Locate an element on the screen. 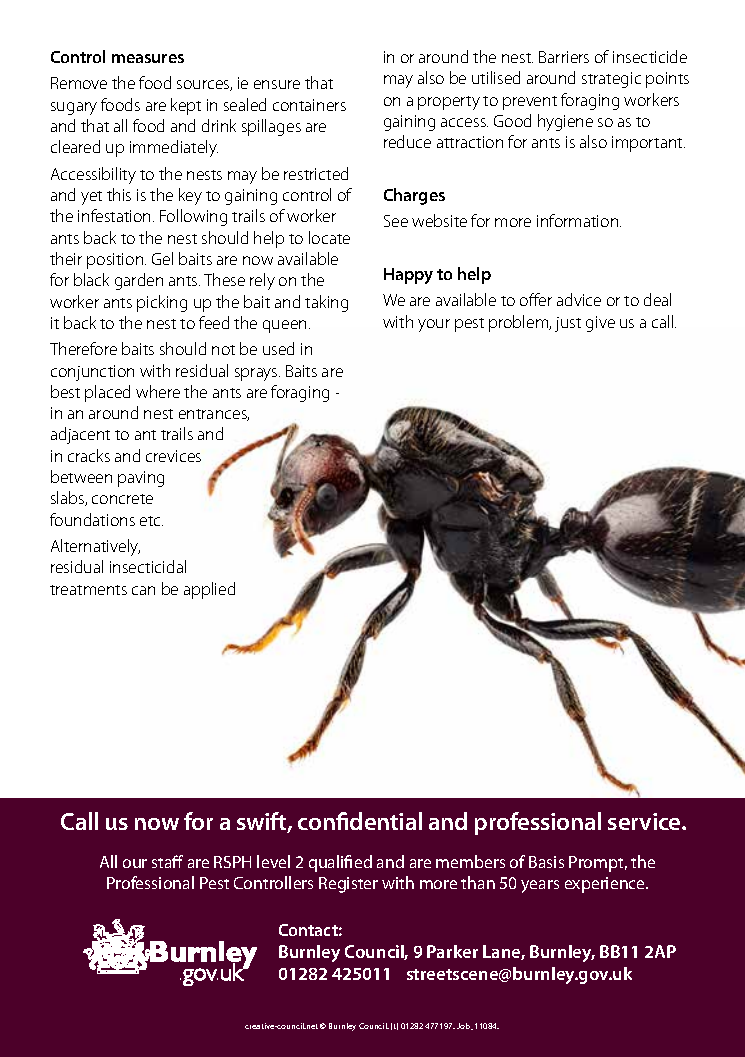 This screenshot has height=1057, width=745. service is located at coordinates (645, 821).
